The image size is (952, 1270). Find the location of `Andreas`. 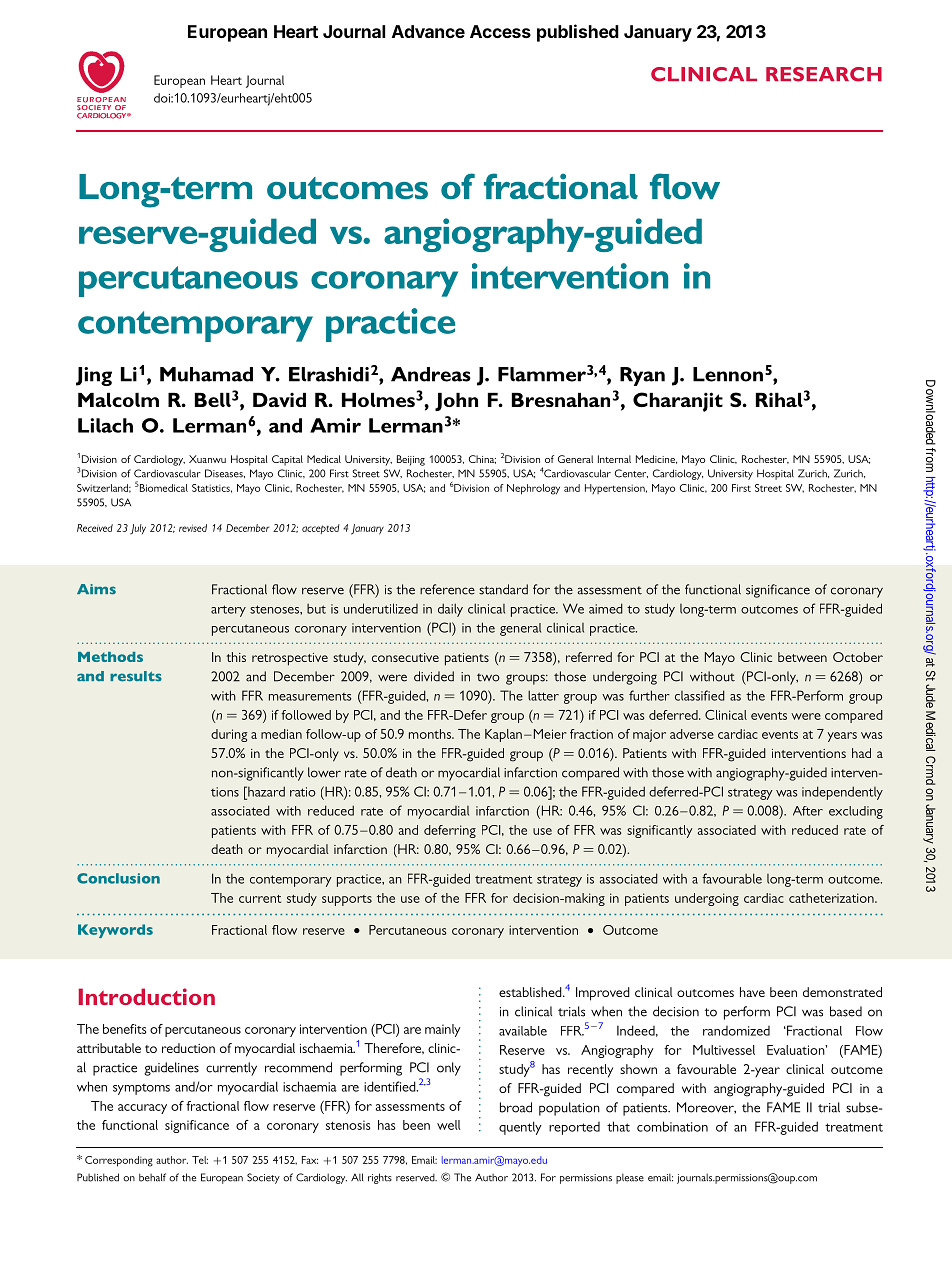

Andreas is located at coordinates (431, 374).
